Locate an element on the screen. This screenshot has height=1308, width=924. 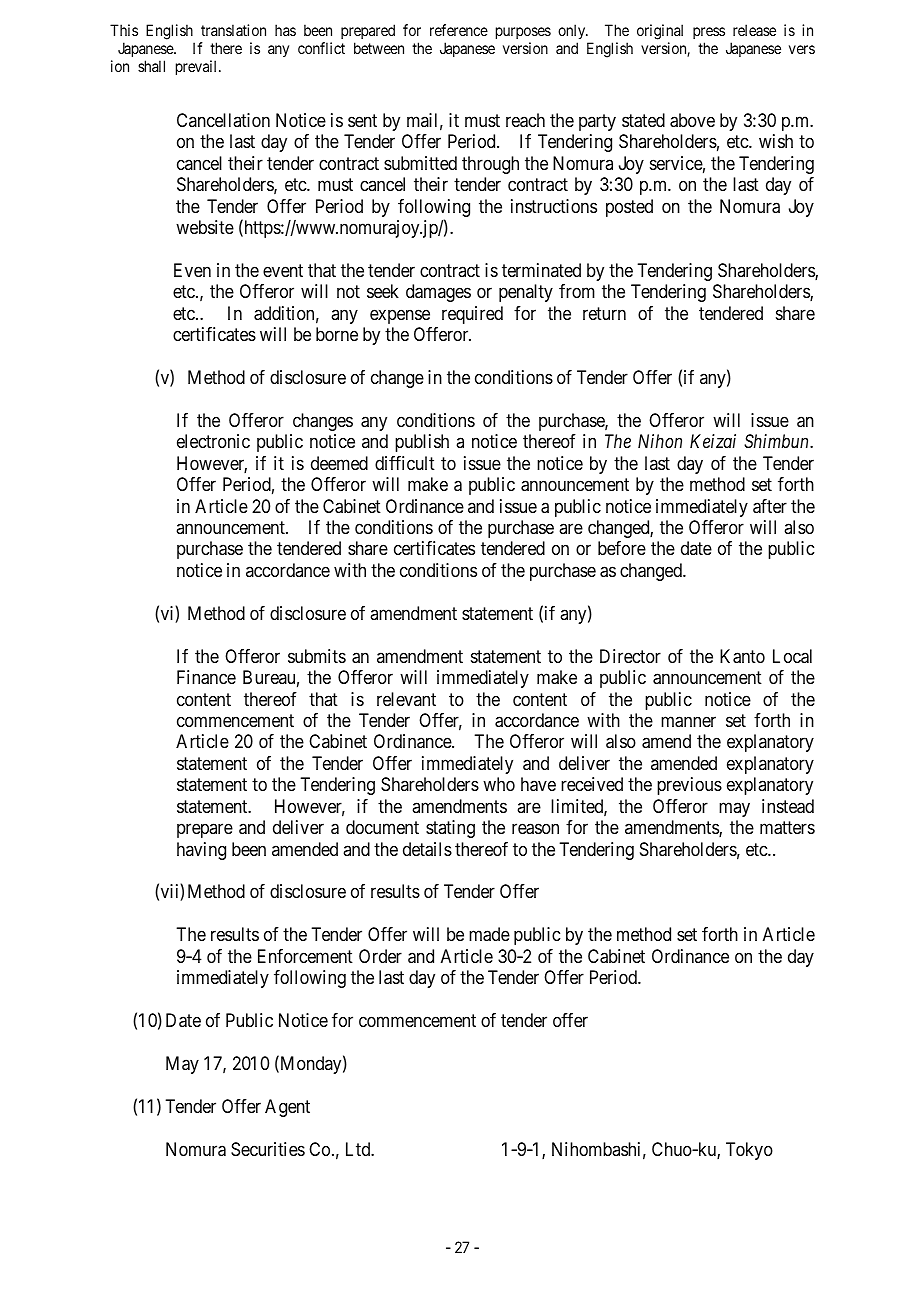
reference is located at coordinates (459, 30).
